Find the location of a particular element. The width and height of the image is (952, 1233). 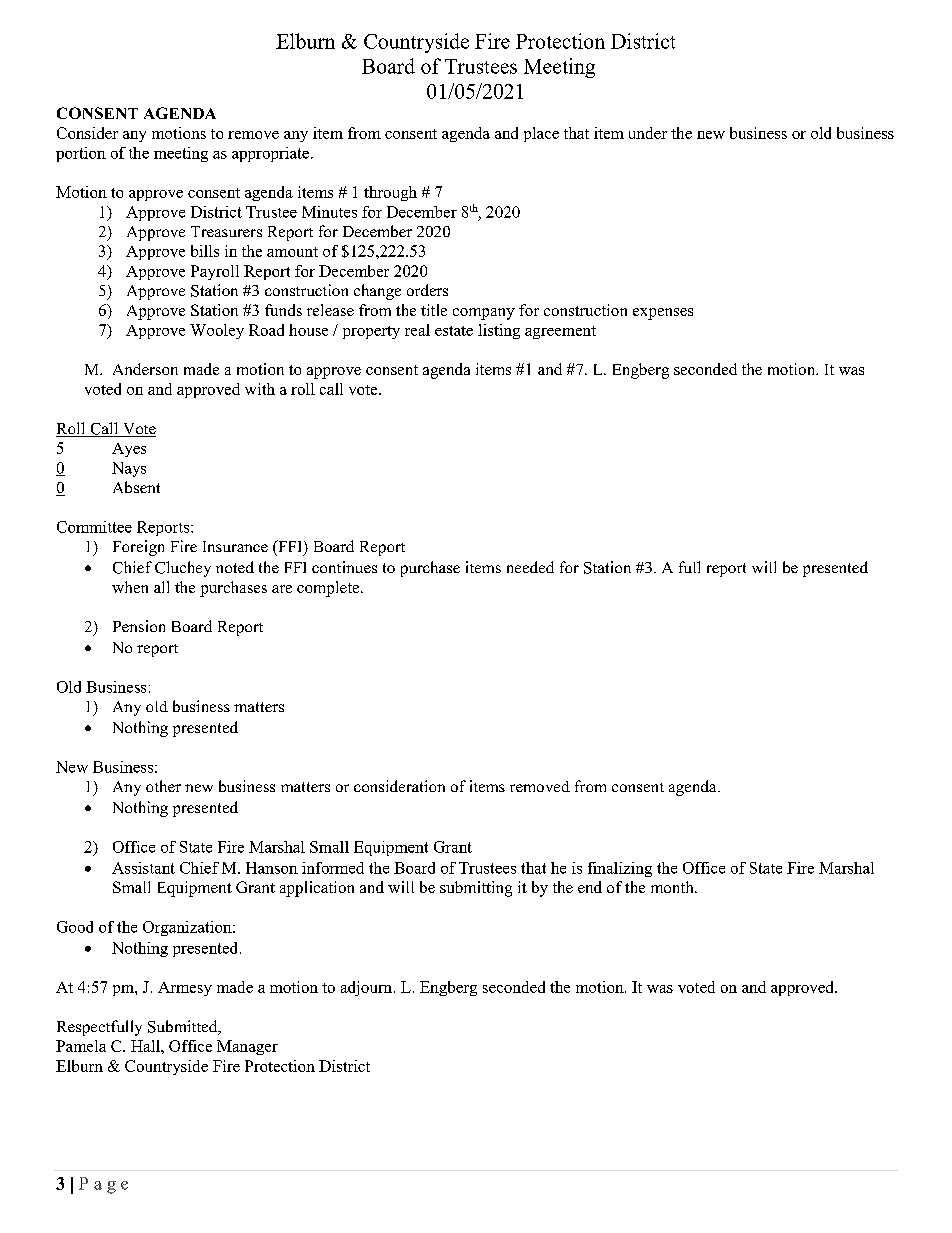

month is located at coordinates (673, 887).
